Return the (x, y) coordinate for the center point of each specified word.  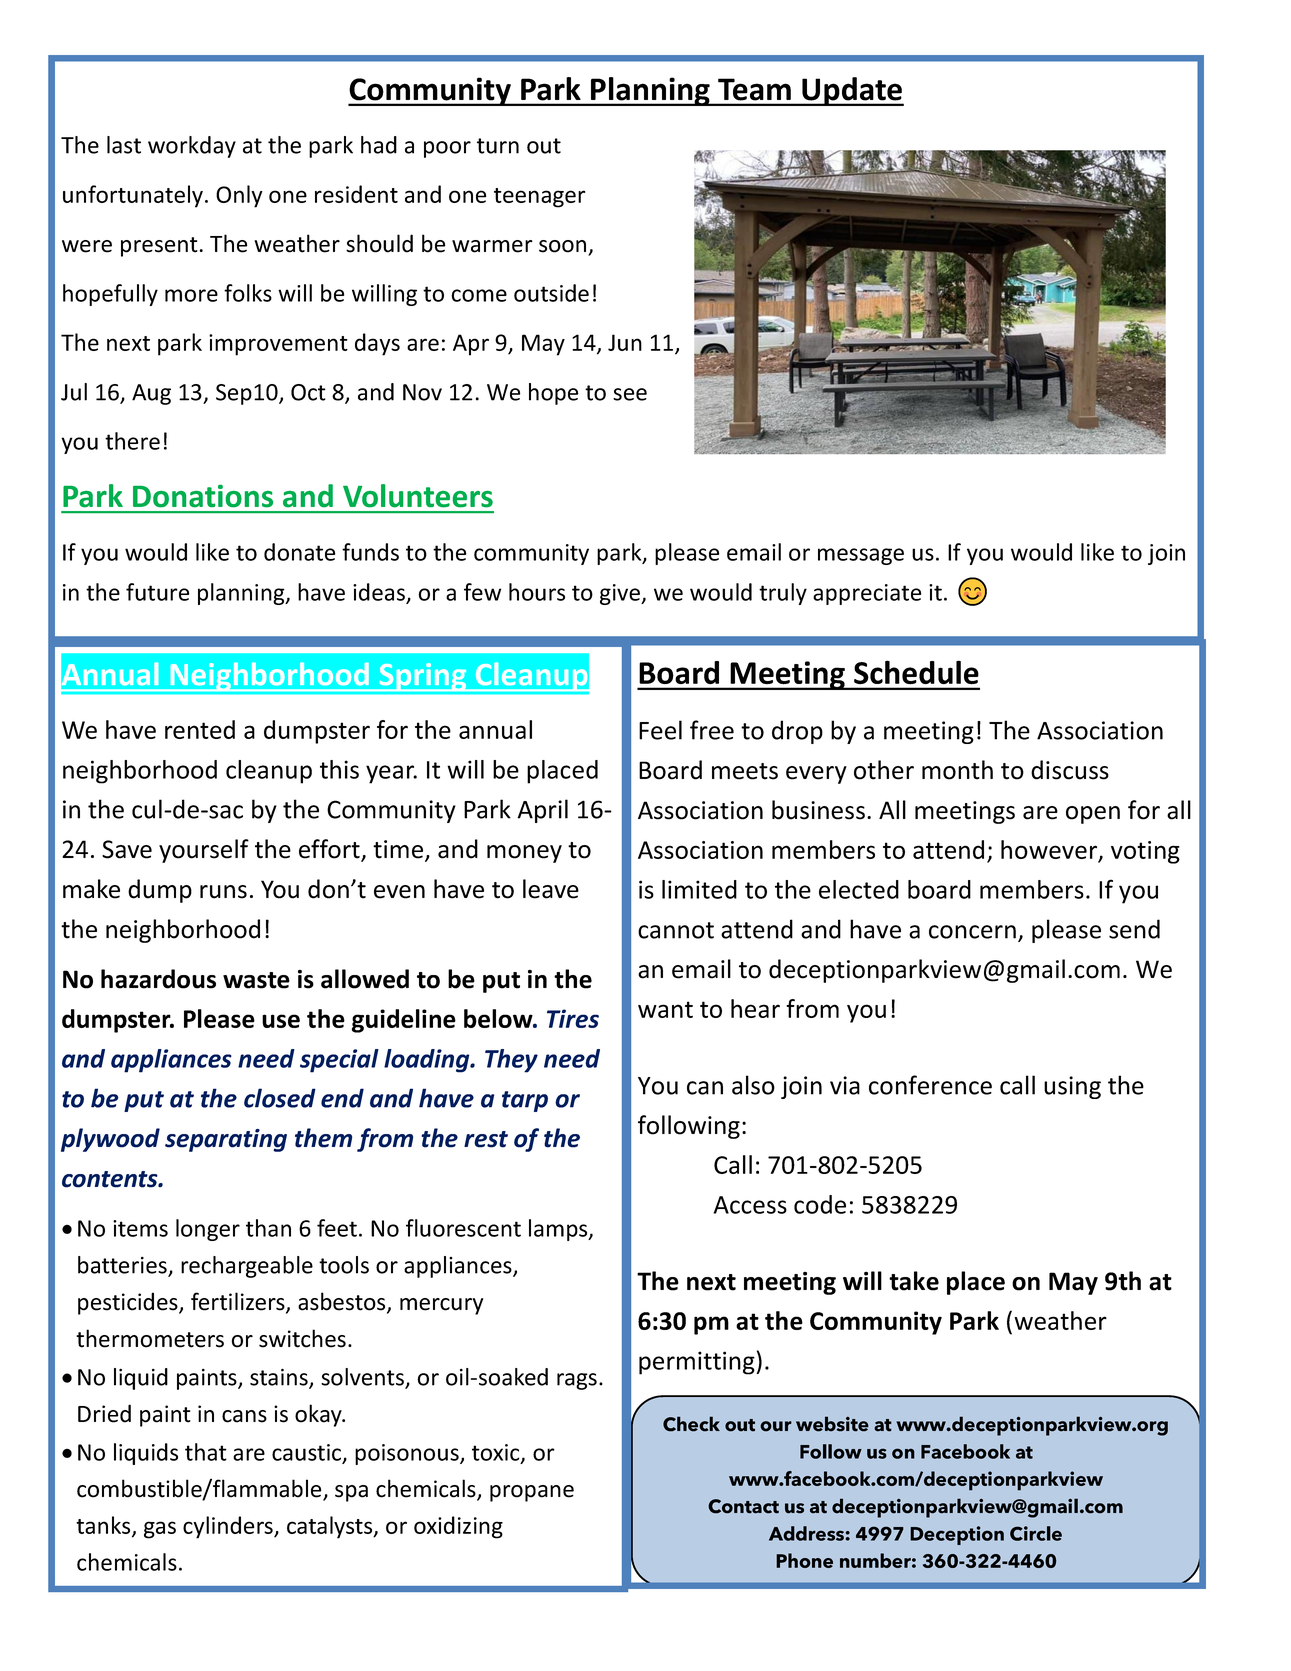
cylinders (229, 1527)
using (1072, 1087)
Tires (573, 1018)
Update (852, 91)
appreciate (867, 594)
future (157, 592)
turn (498, 146)
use (281, 1021)
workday (192, 147)
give (621, 594)
